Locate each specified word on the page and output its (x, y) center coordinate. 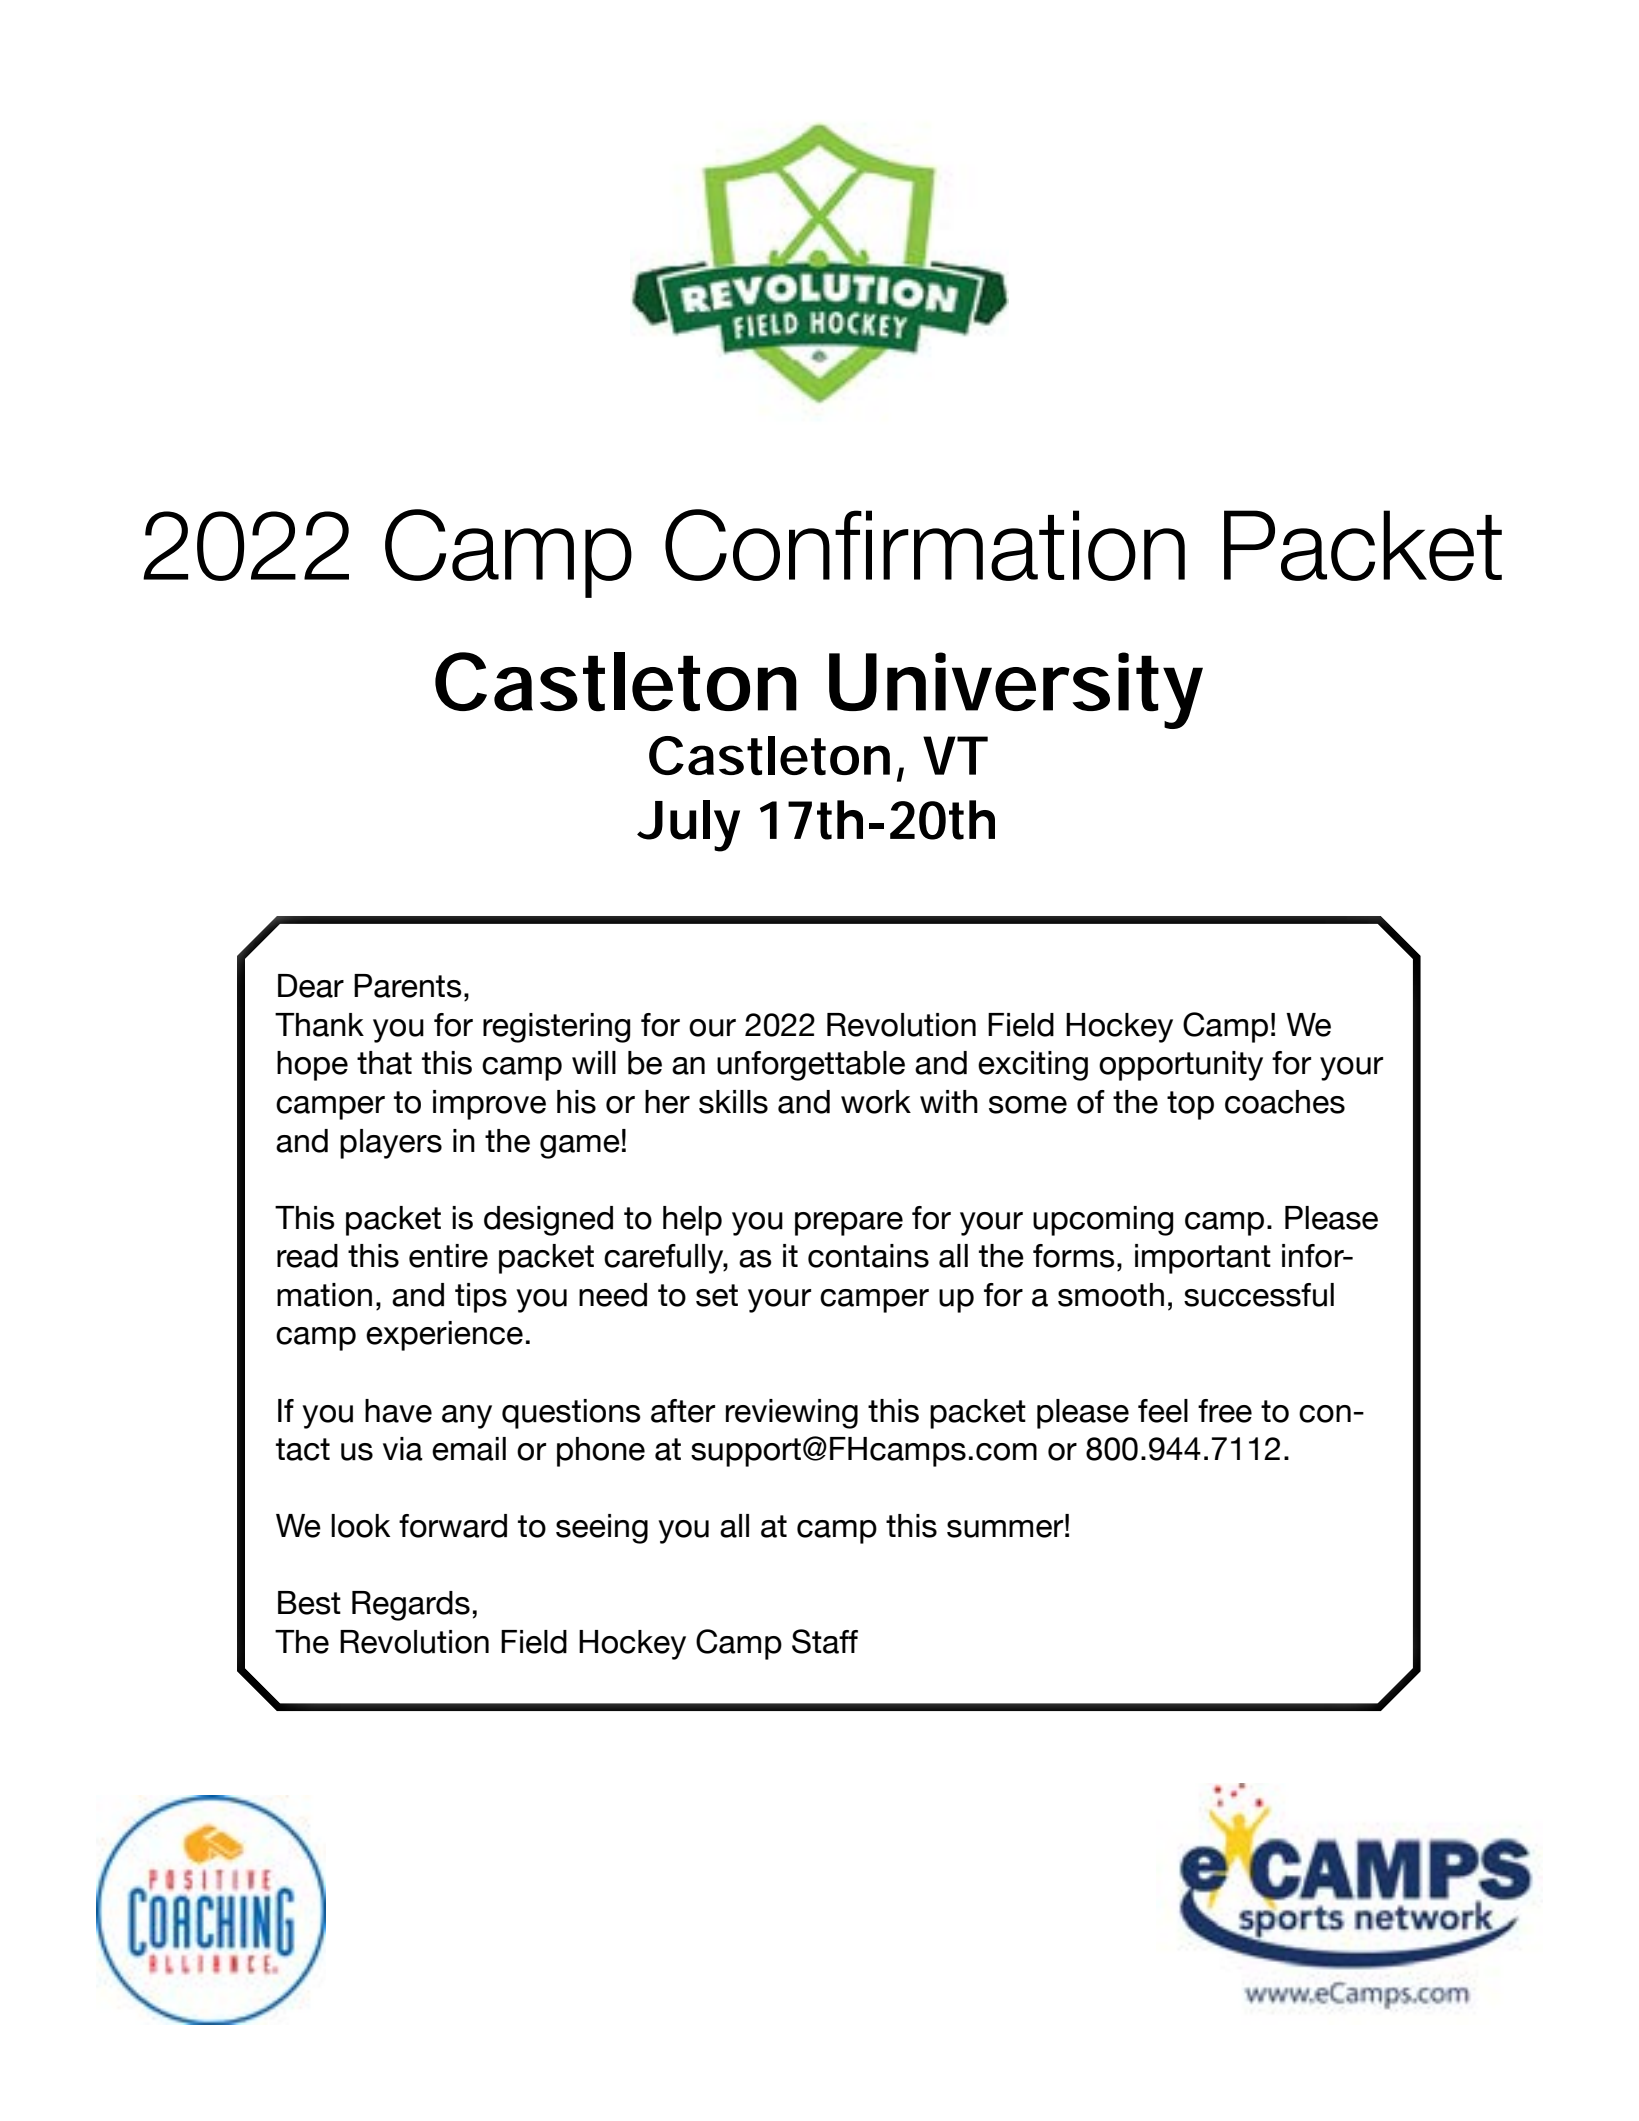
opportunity (1181, 1066)
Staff (825, 1641)
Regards (411, 1606)
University (1016, 690)
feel (1163, 1411)
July (688, 826)
